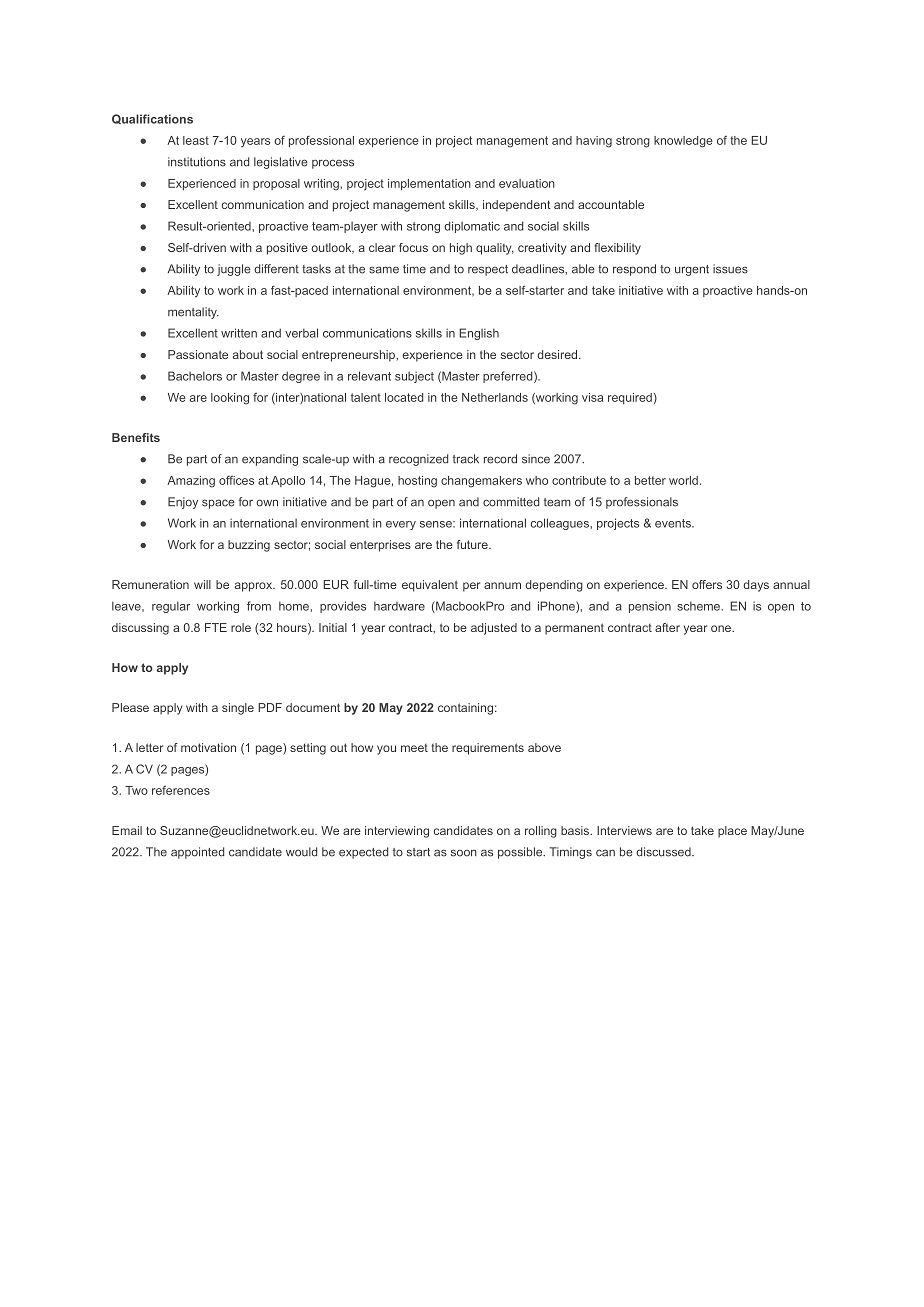 The width and height of the screenshot is (924, 1307). I want to click on juggle, so click(234, 270).
